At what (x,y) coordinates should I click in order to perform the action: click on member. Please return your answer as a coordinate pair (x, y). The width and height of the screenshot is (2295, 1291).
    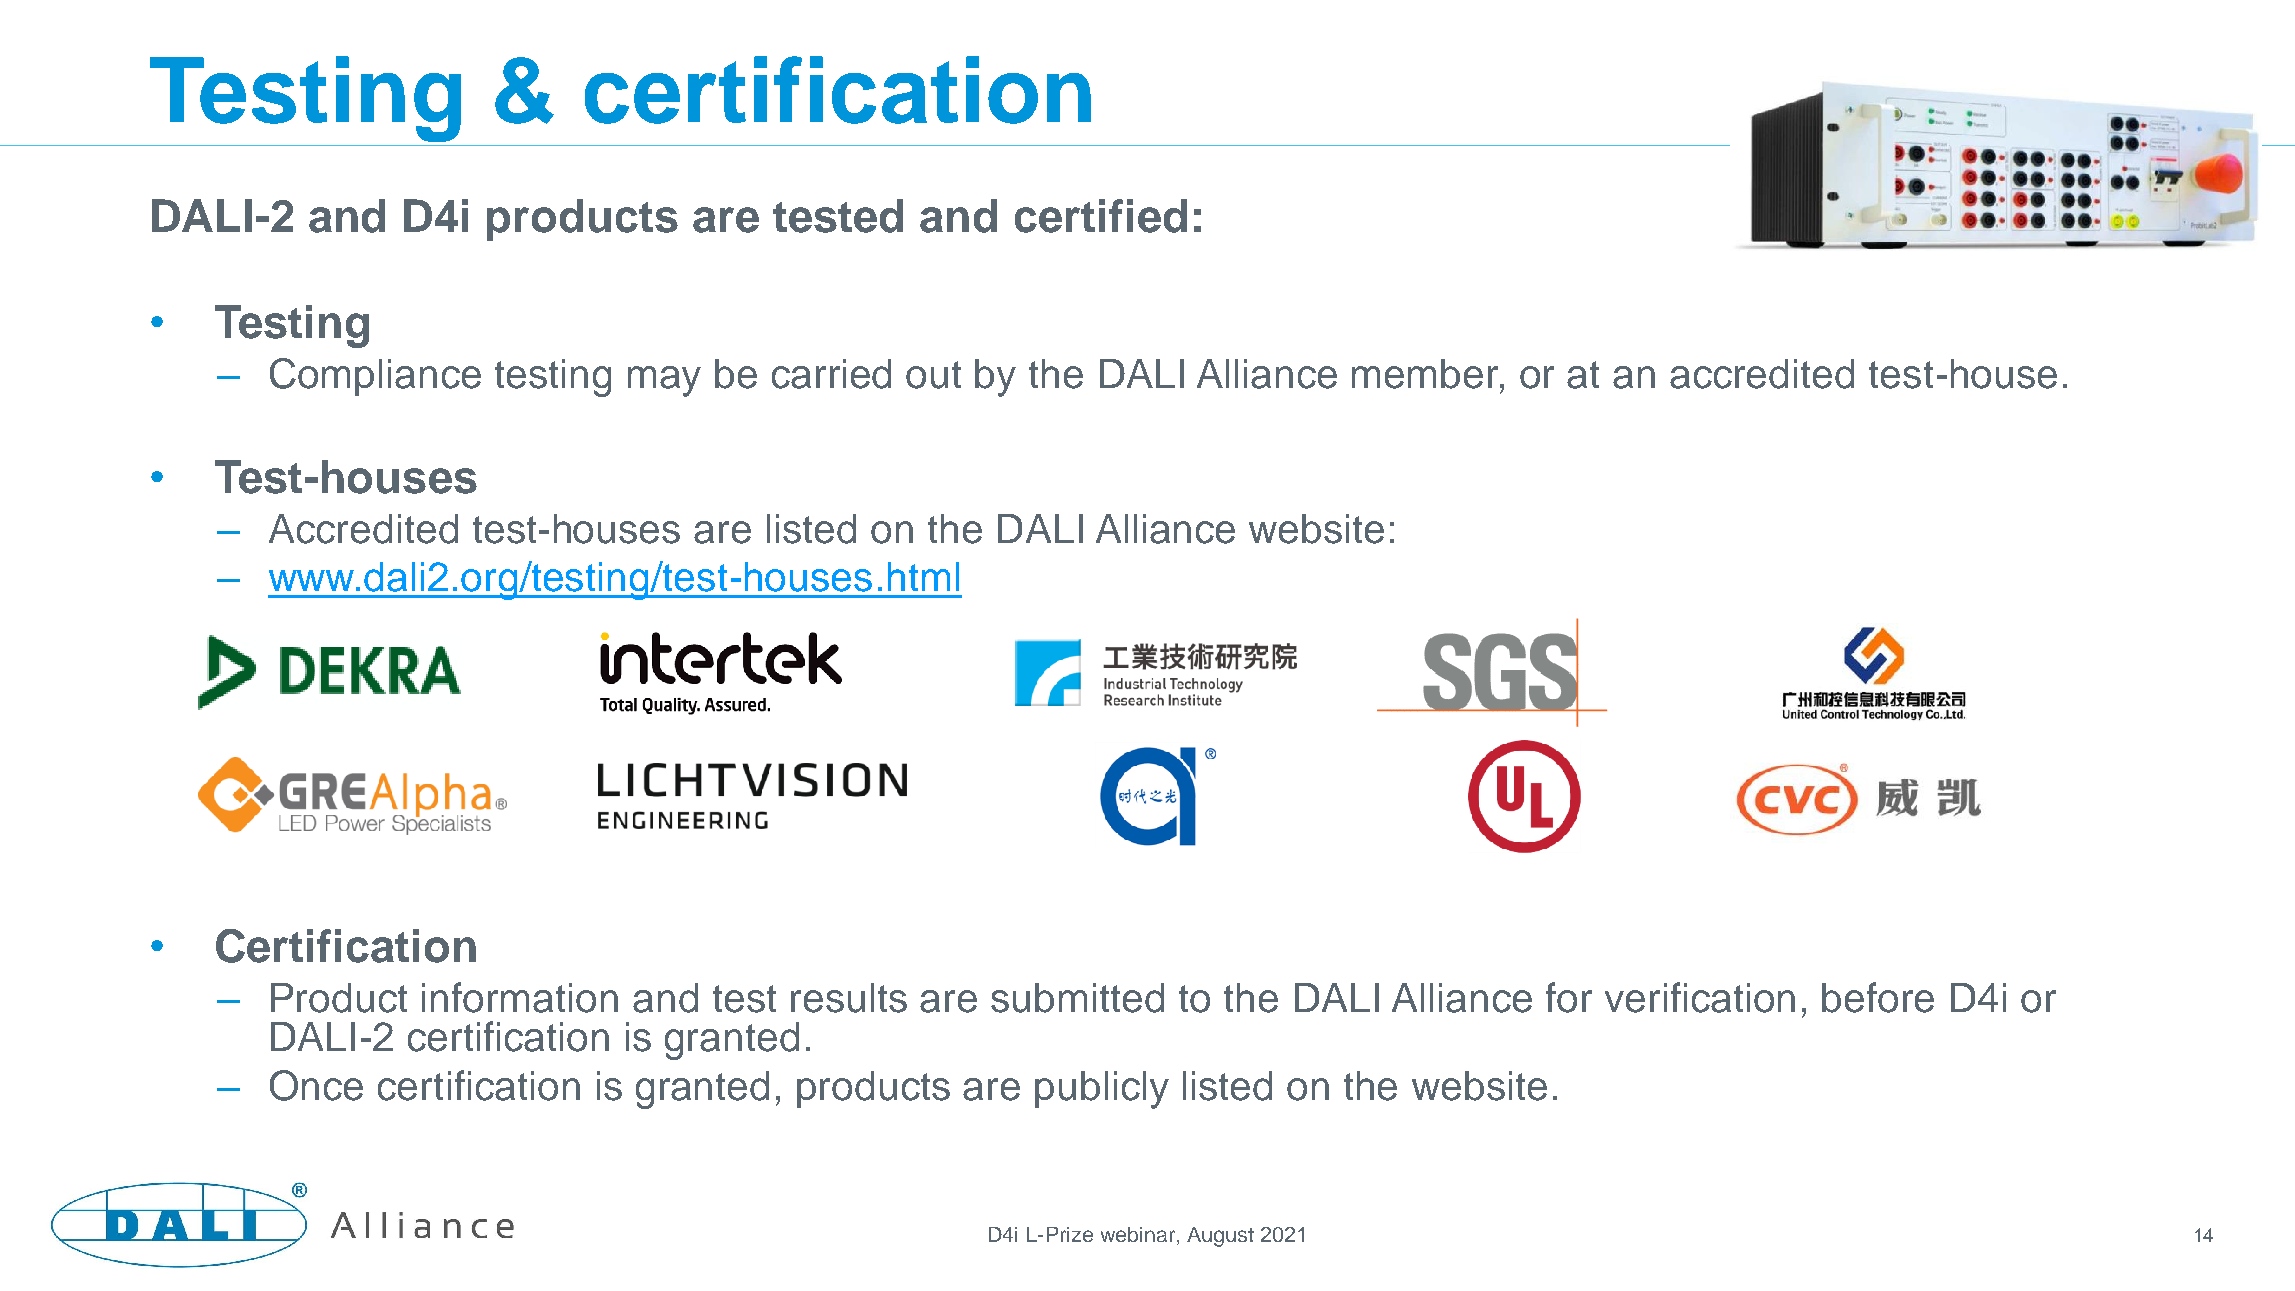
    Looking at the image, I should click on (1427, 375).
